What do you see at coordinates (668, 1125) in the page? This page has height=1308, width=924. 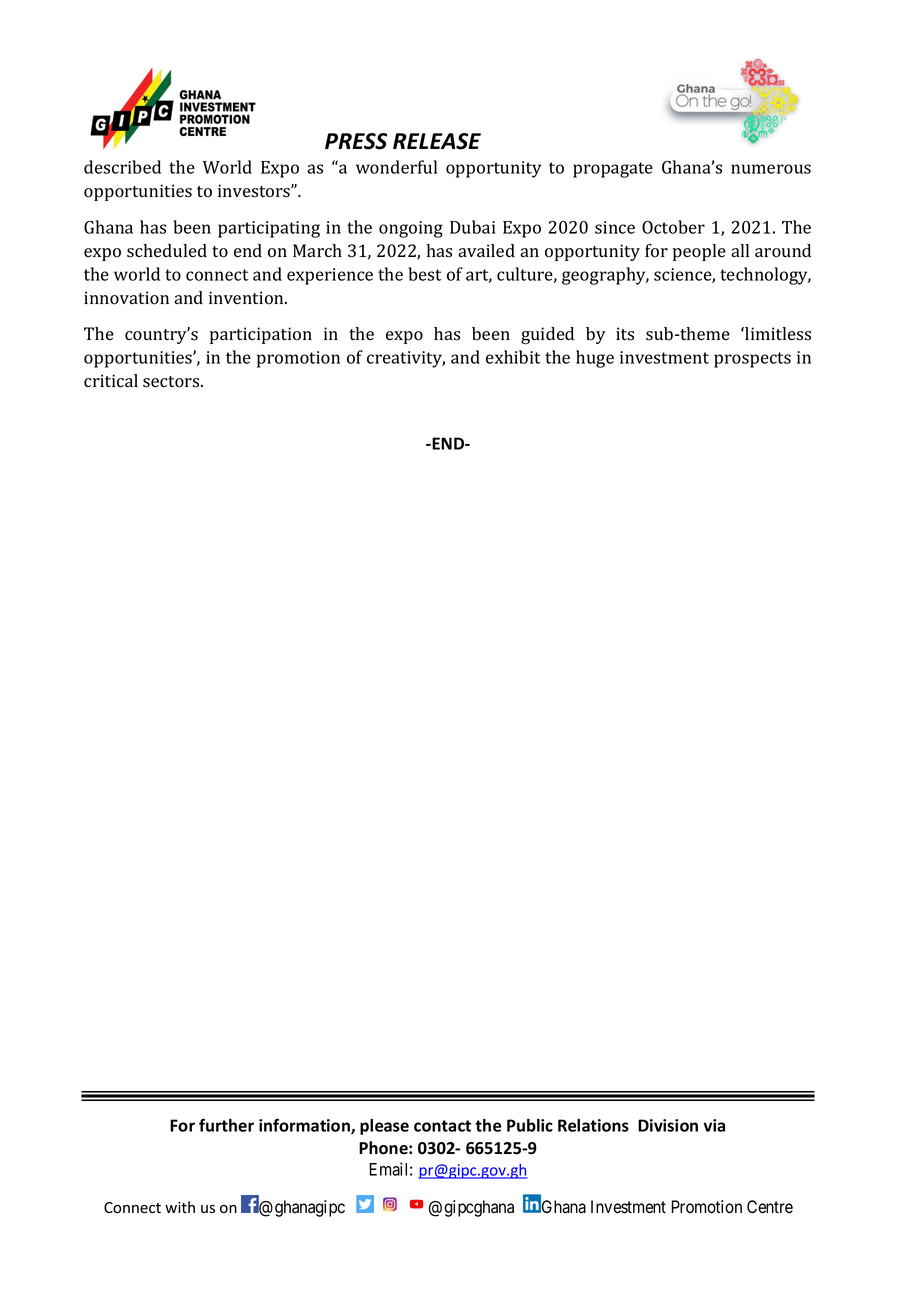 I see `Division` at bounding box center [668, 1125].
